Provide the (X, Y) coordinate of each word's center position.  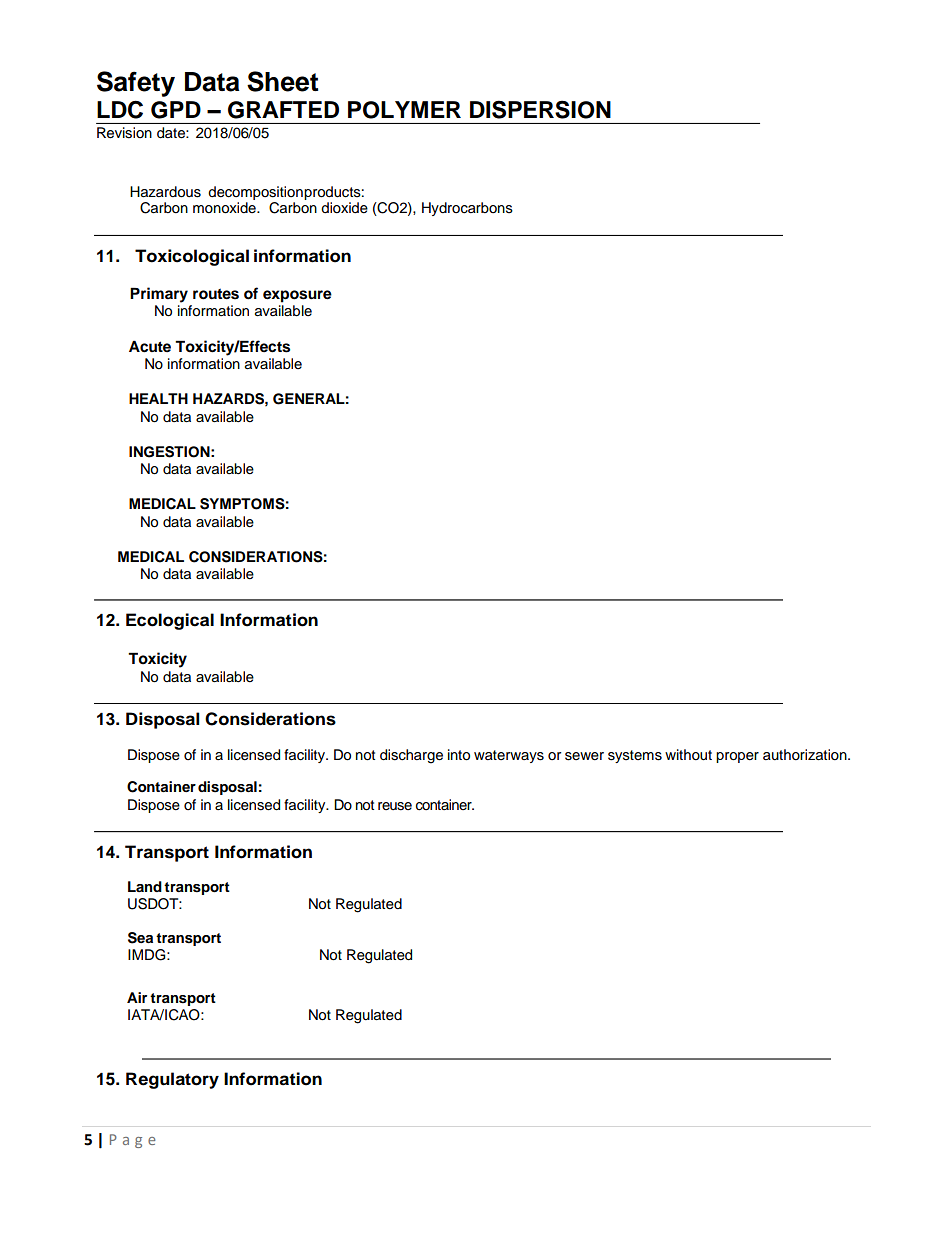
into (459, 755)
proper (737, 757)
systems (635, 756)
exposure (297, 296)
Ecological (170, 621)
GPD (176, 110)
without (688, 755)
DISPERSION (540, 109)
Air (137, 997)
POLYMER (404, 110)
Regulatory (172, 1080)
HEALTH (158, 398)
